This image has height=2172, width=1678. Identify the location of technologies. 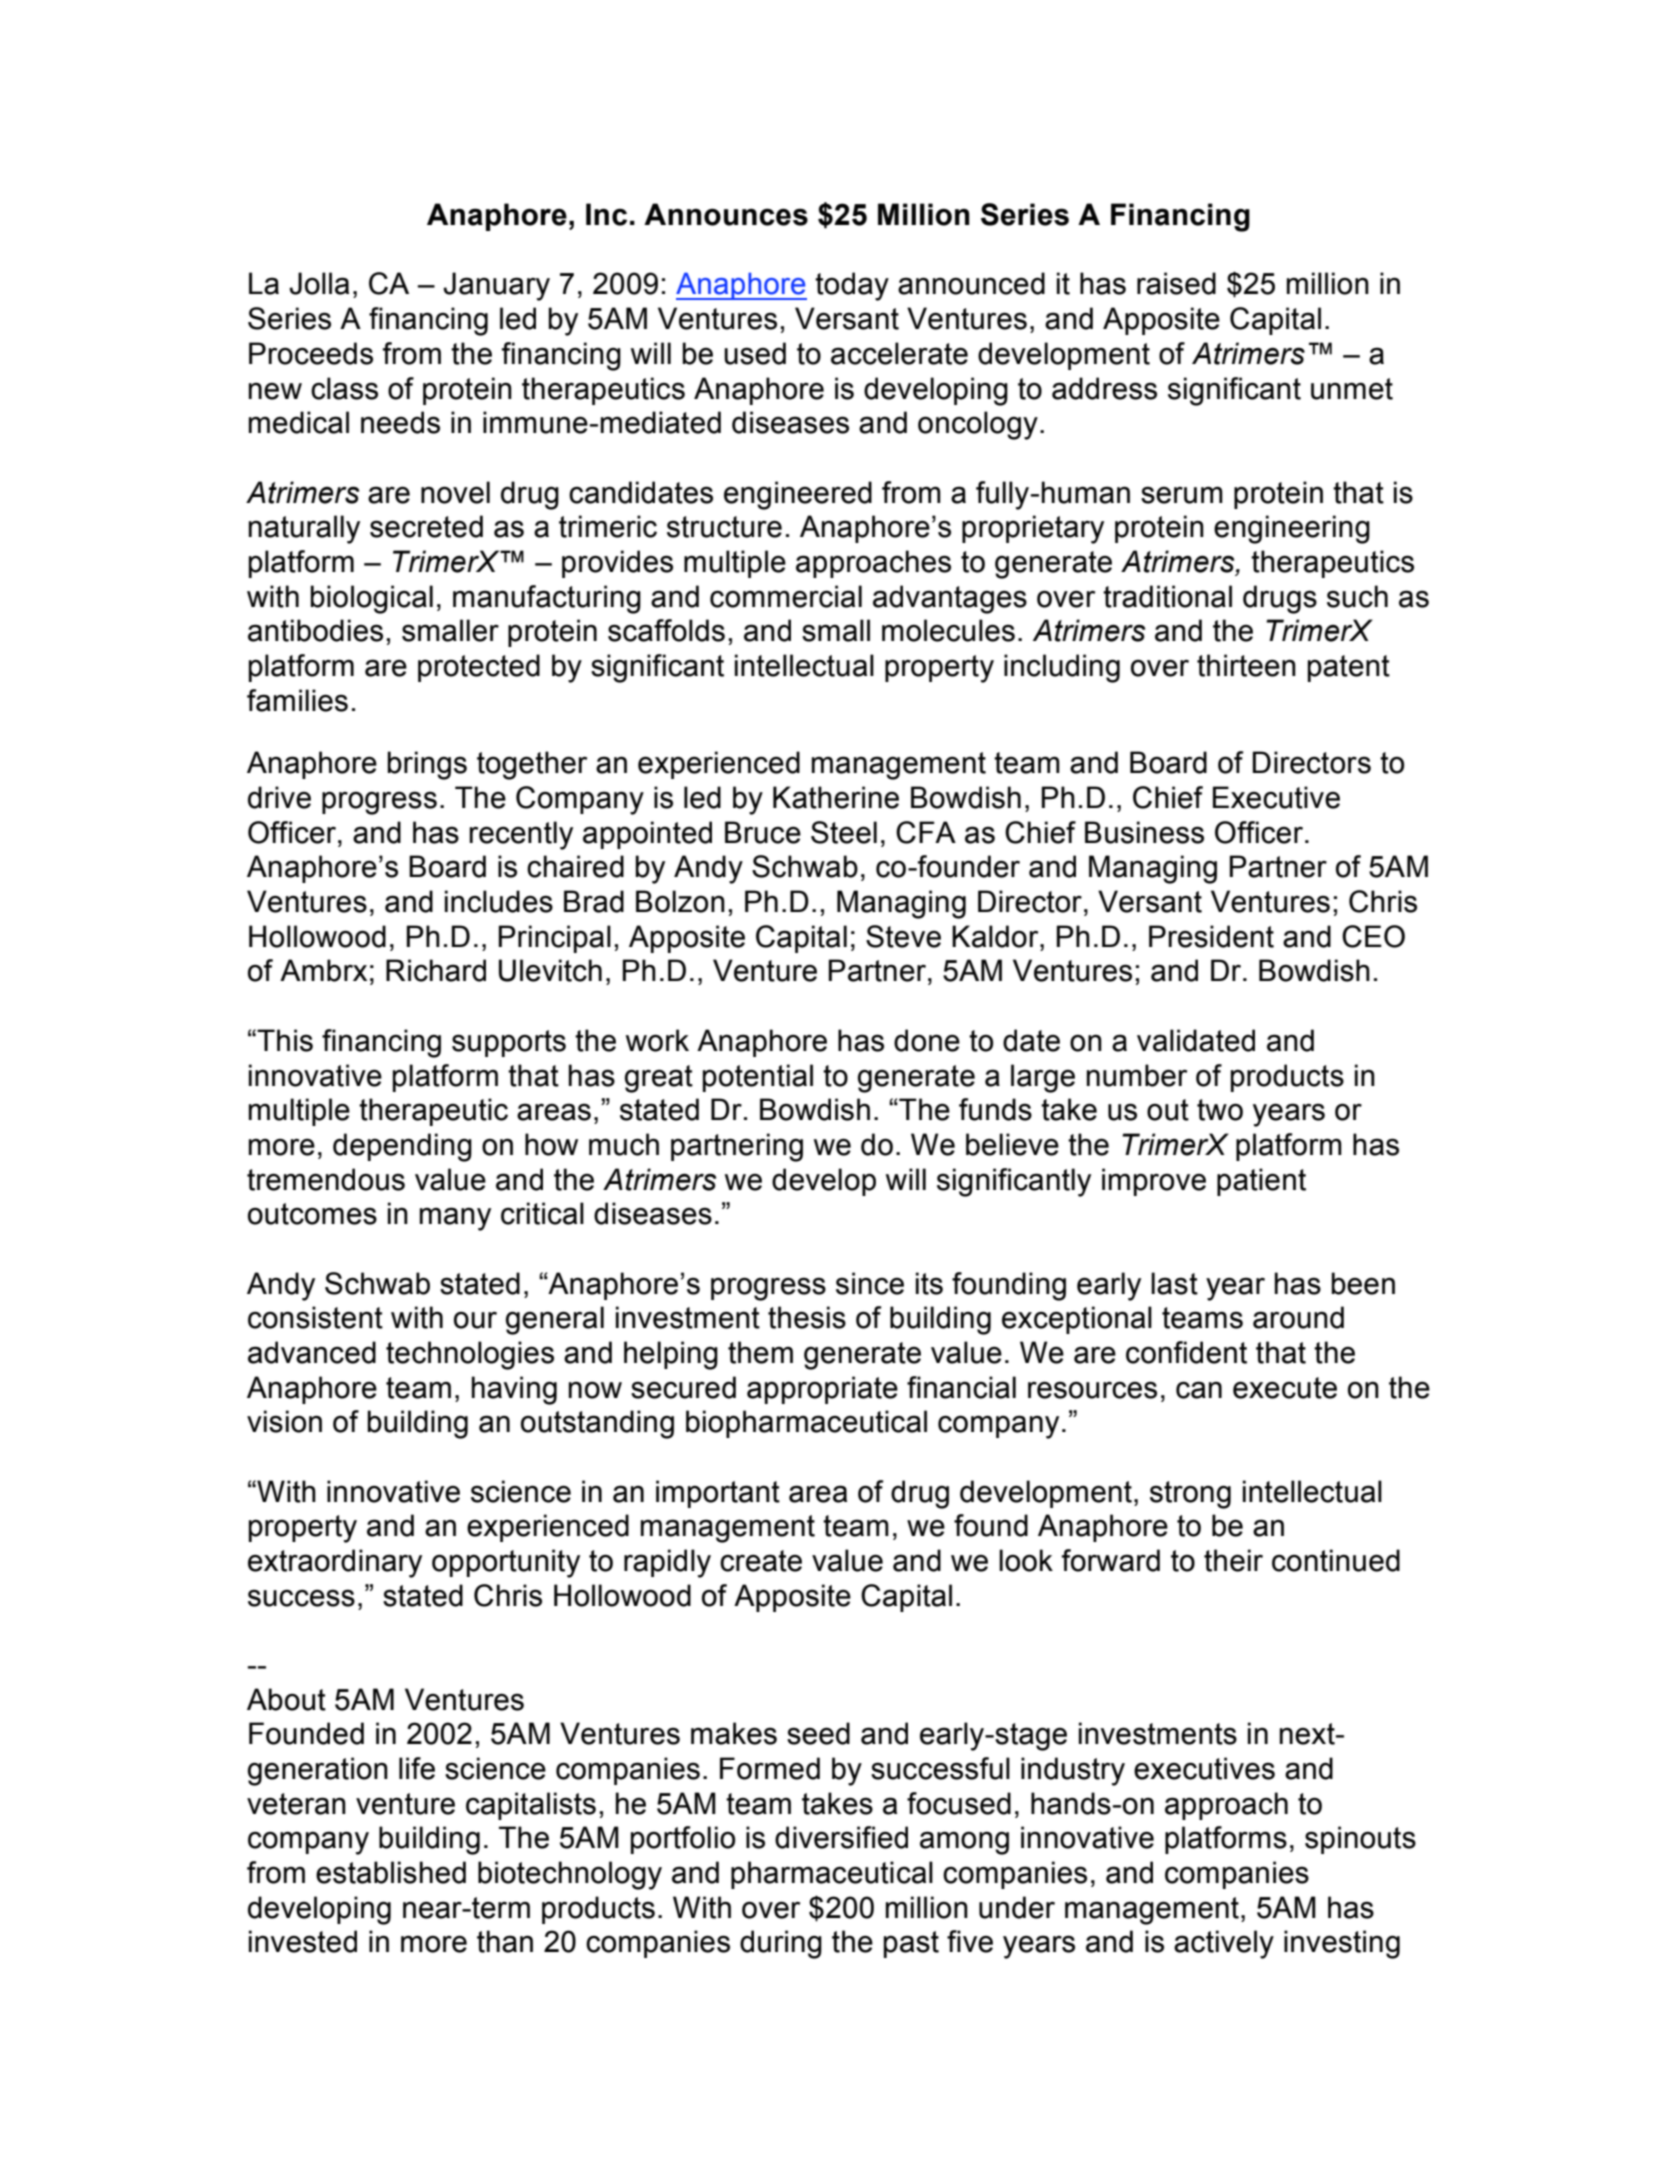
(470, 1355).
